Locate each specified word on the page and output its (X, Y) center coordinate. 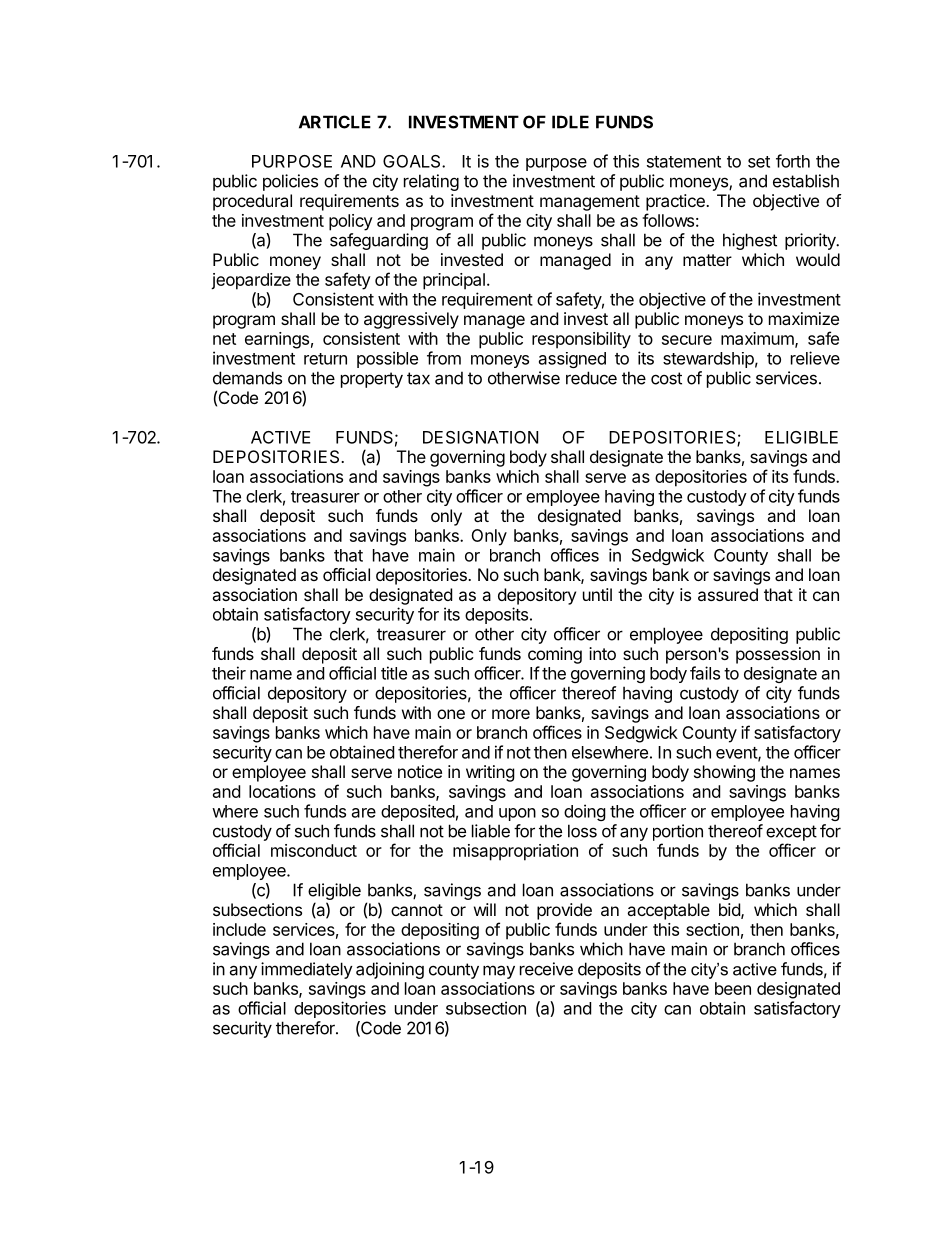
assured (728, 594)
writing (490, 773)
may (499, 972)
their (229, 673)
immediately (307, 970)
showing (724, 773)
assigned (572, 360)
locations (282, 791)
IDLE (570, 122)
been (733, 988)
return (325, 359)
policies (290, 182)
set (759, 162)
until (597, 594)
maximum (758, 339)
